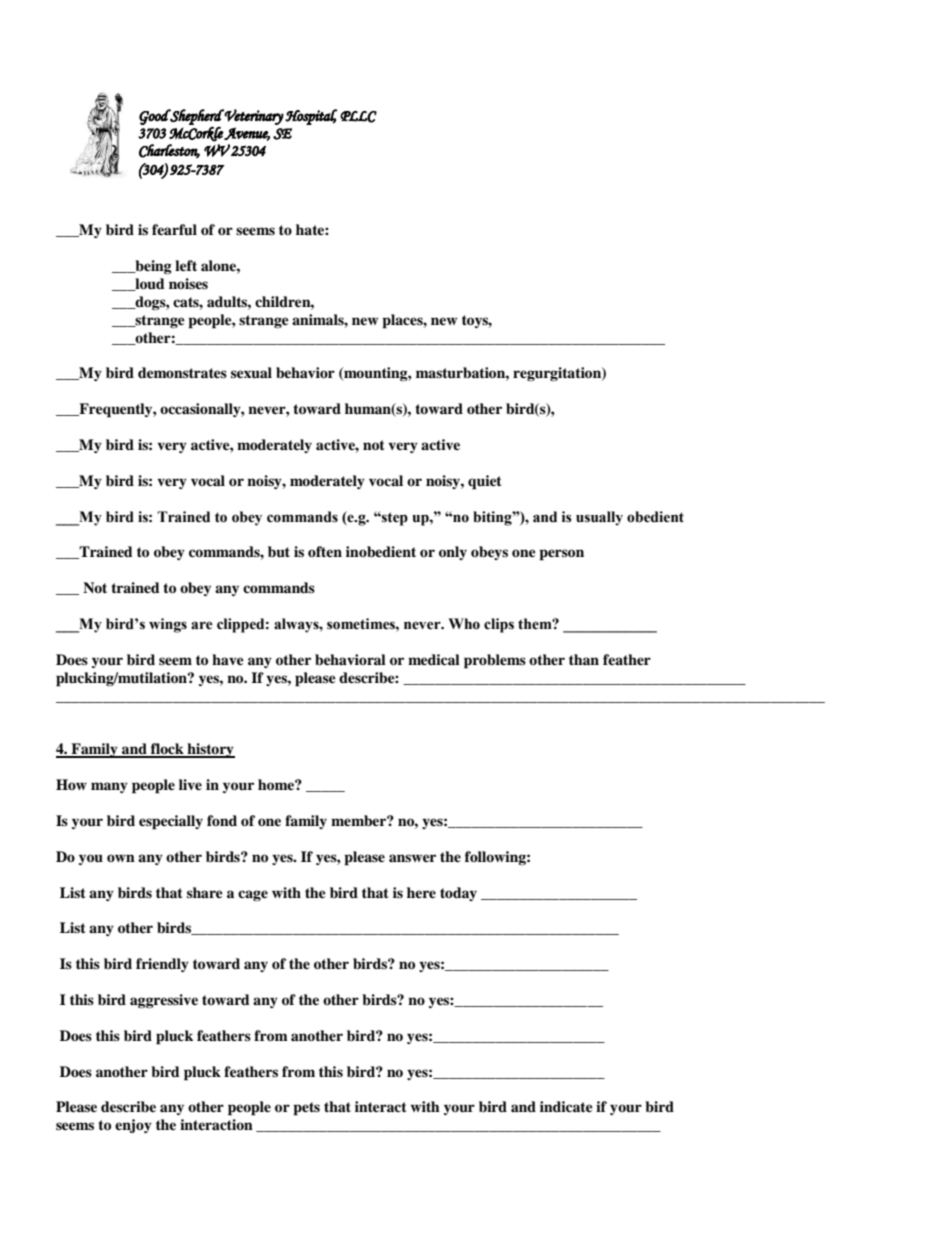 Image resolution: width=952 pixels, height=1233 pixels. I want to click on quiet, so click(485, 482).
